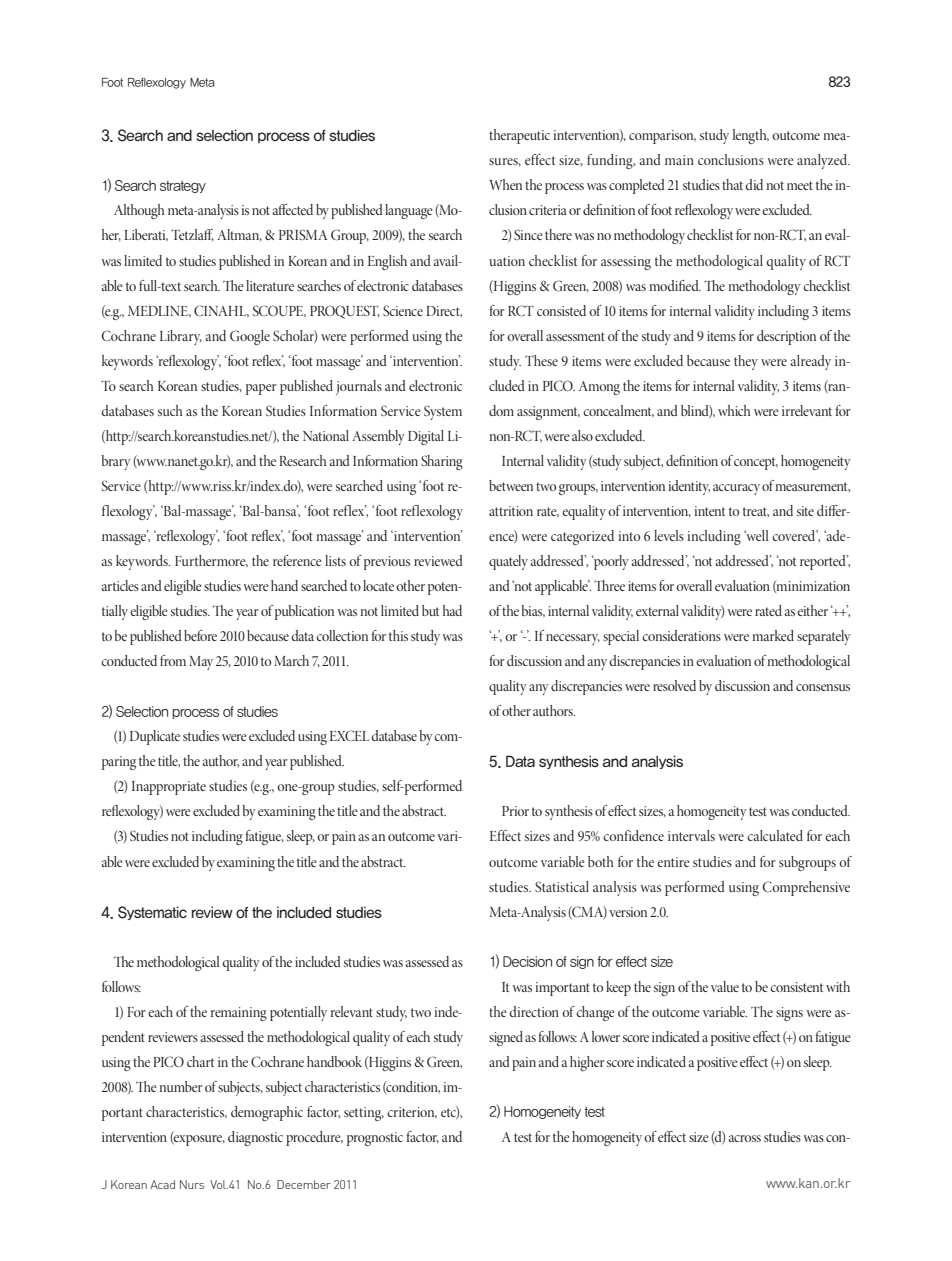  What do you see at coordinates (139, 211) in the screenshot?
I see `Although` at bounding box center [139, 211].
